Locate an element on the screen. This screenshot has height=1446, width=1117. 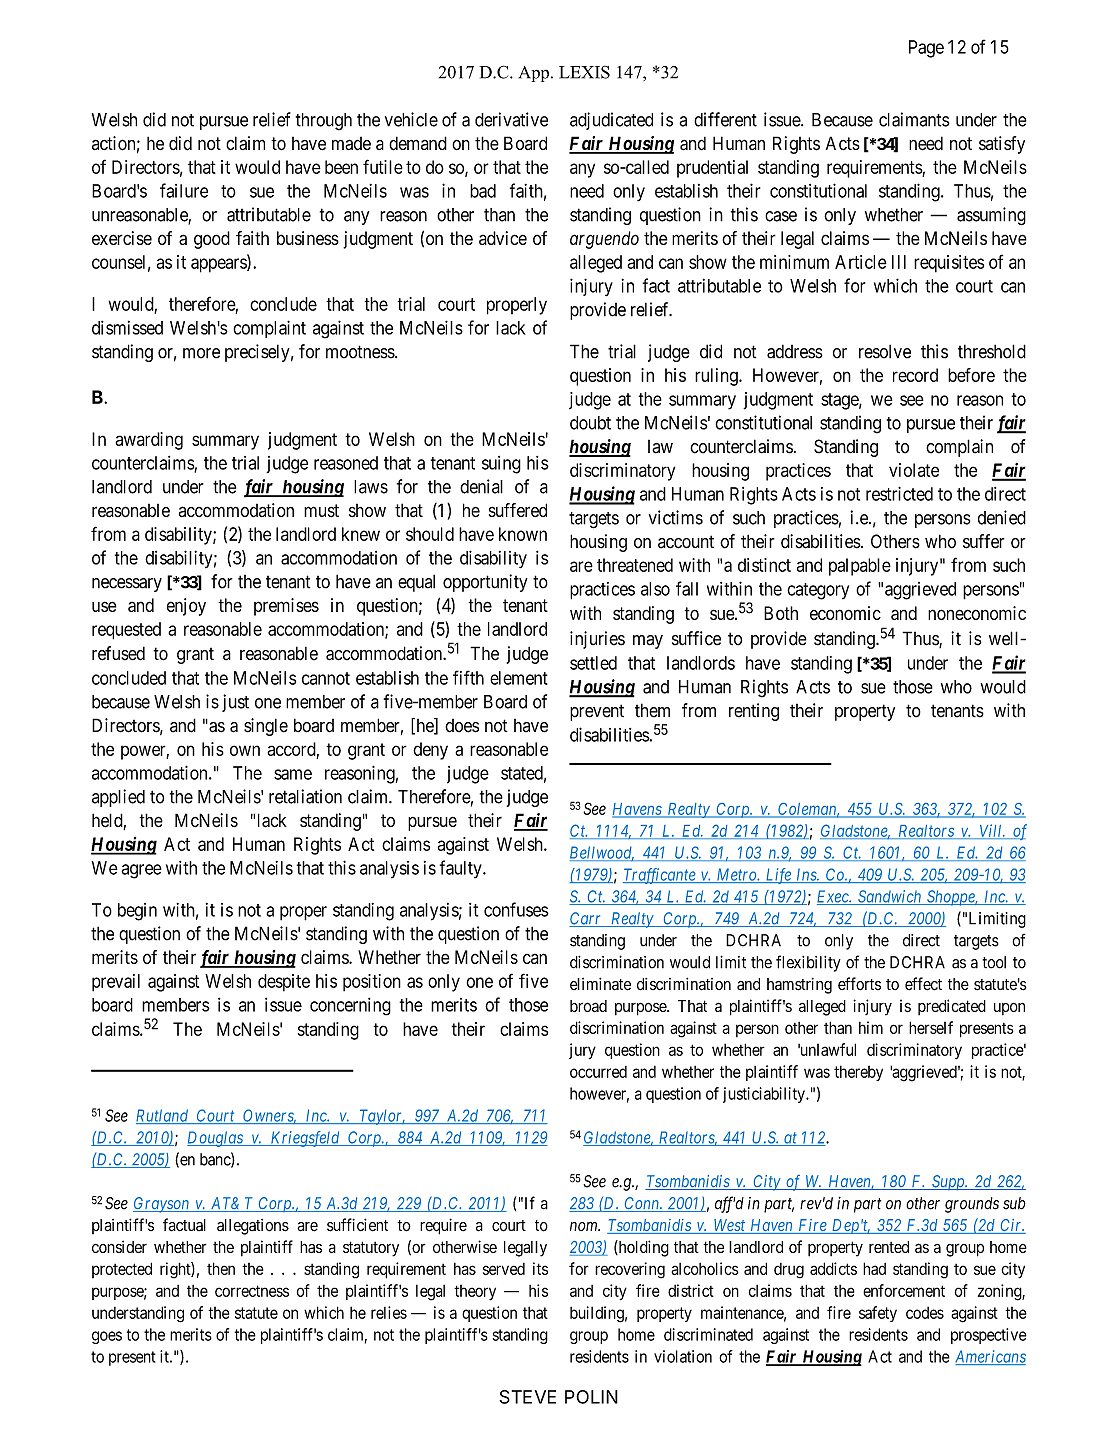
through is located at coordinates (324, 122).
